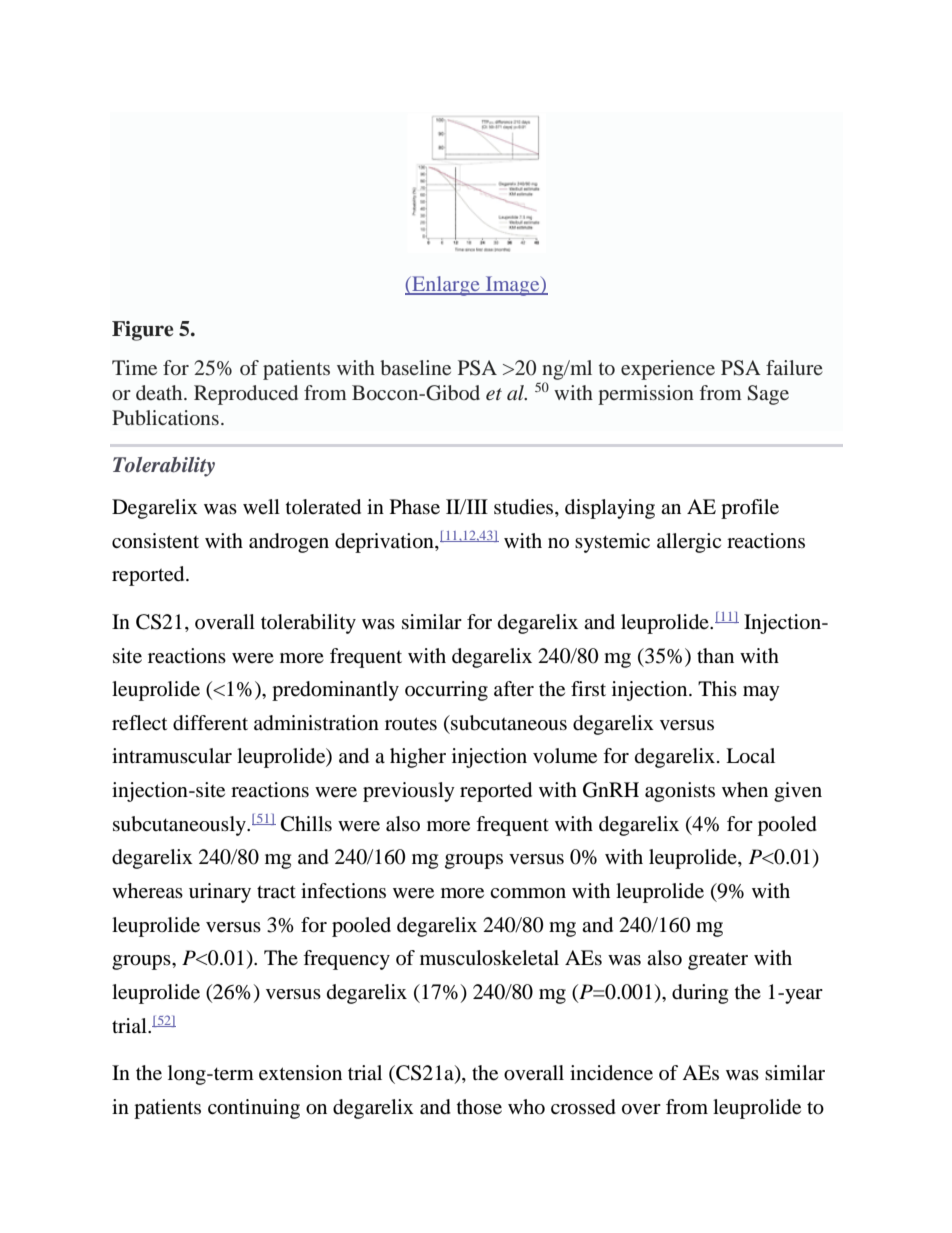 This screenshot has width=952, height=1233. Describe the element at coordinates (142, 331) in the screenshot. I see `Figure` at that location.
